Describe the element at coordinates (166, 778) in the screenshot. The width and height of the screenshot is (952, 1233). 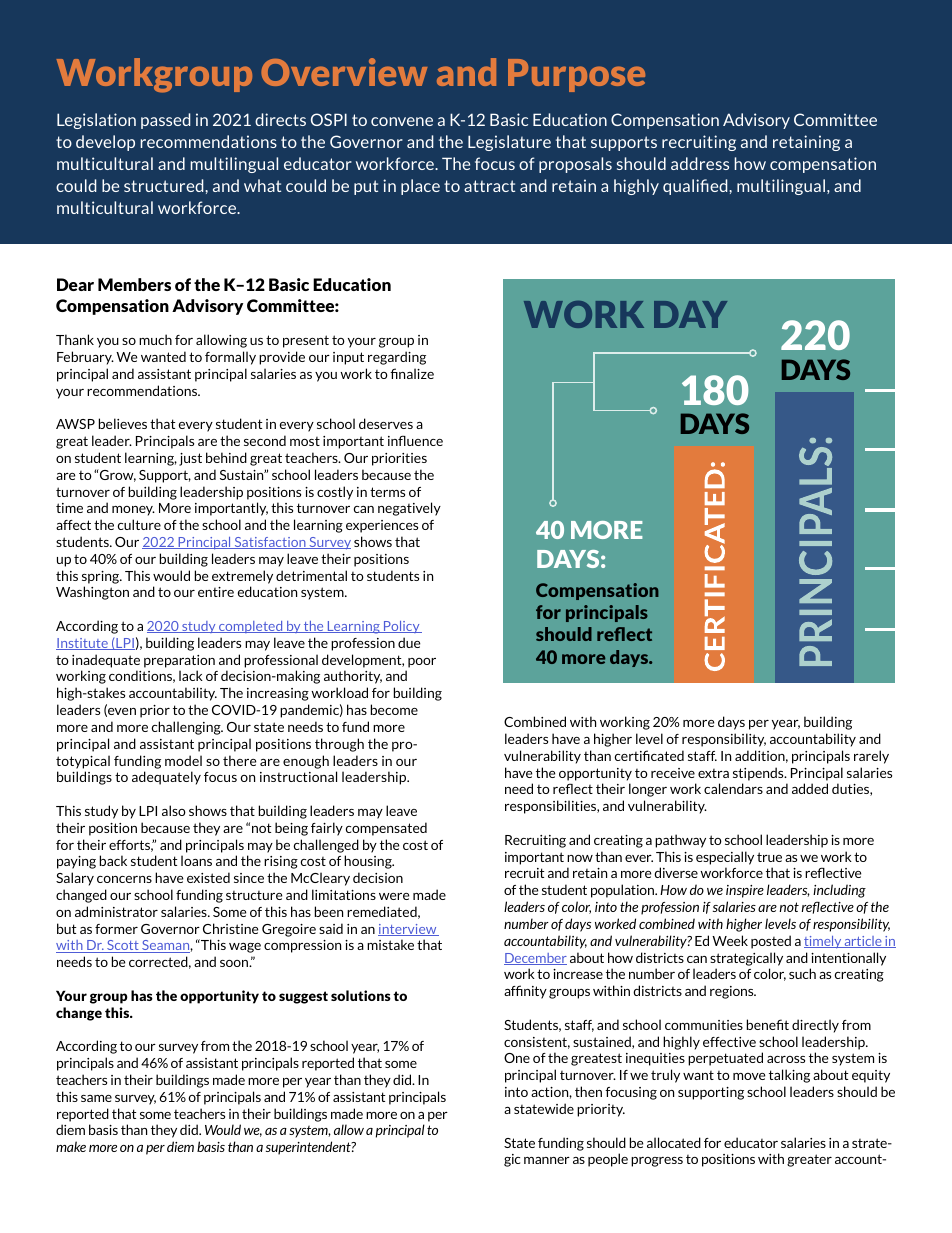
I see `adequately` at that location.
